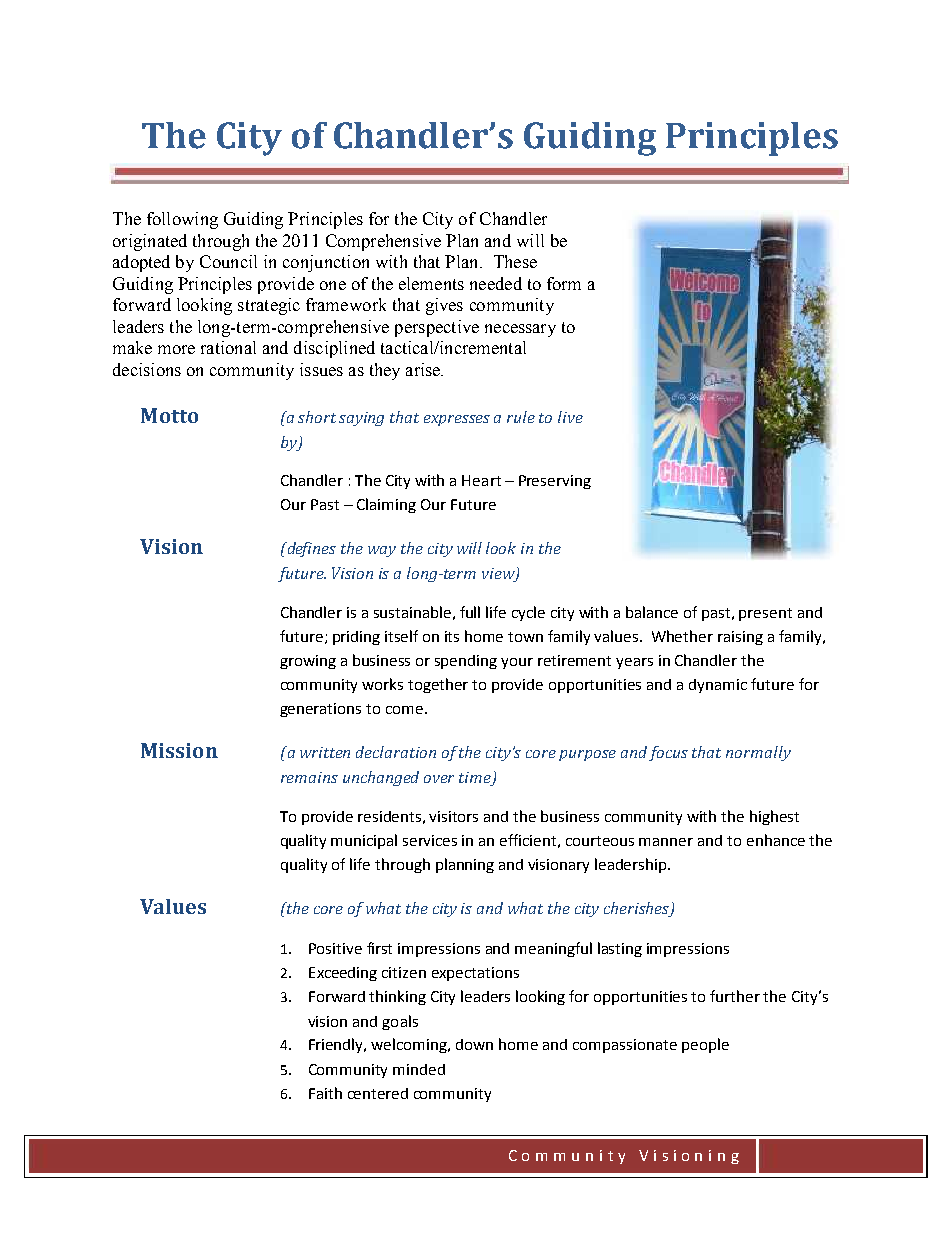  What do you see at coordinates (431, 283) in the document?
I see `elements` at bounding box center [431, 283].
